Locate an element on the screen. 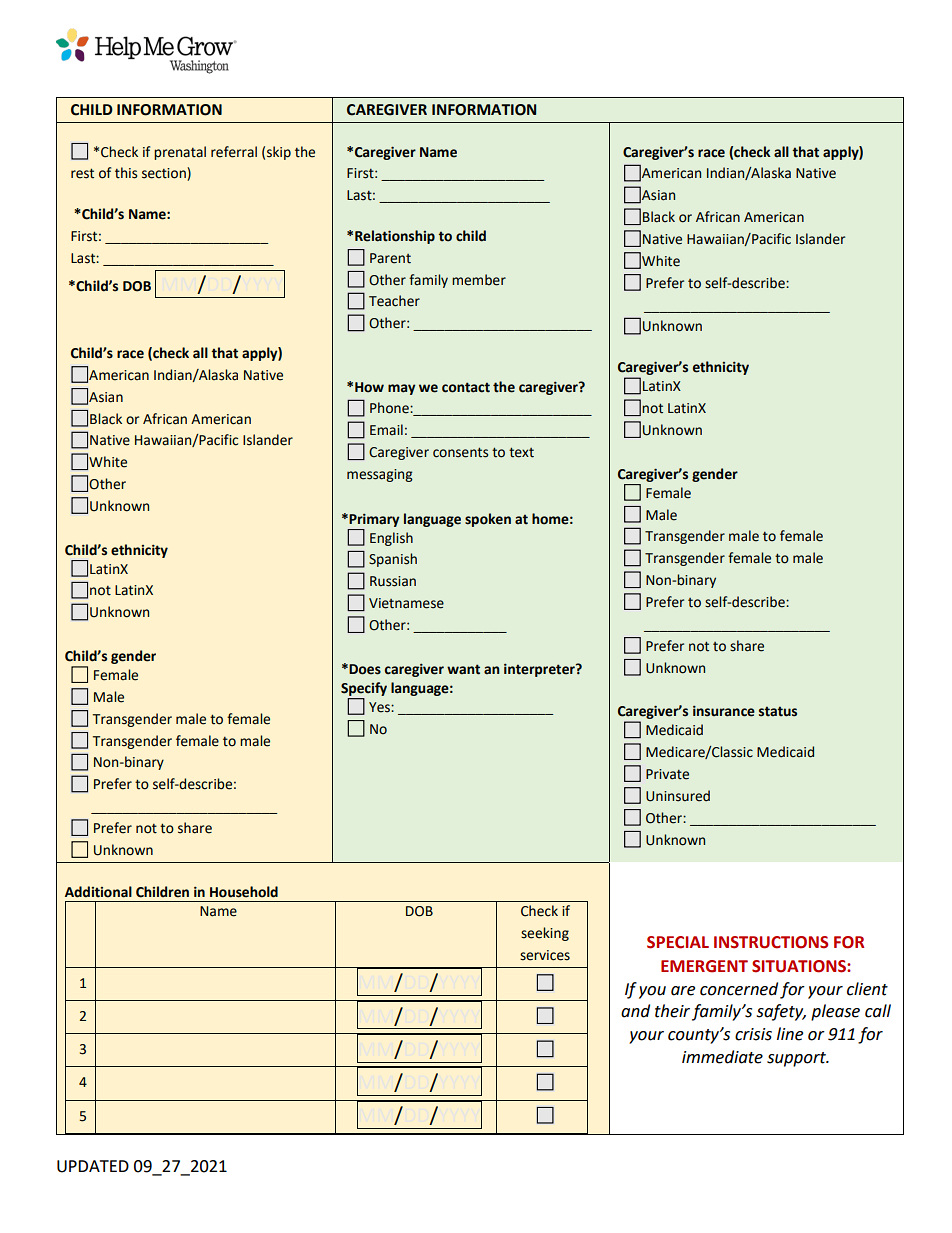 The image size is (952, 1233). Relationship is located at coordinates (395, 237).
